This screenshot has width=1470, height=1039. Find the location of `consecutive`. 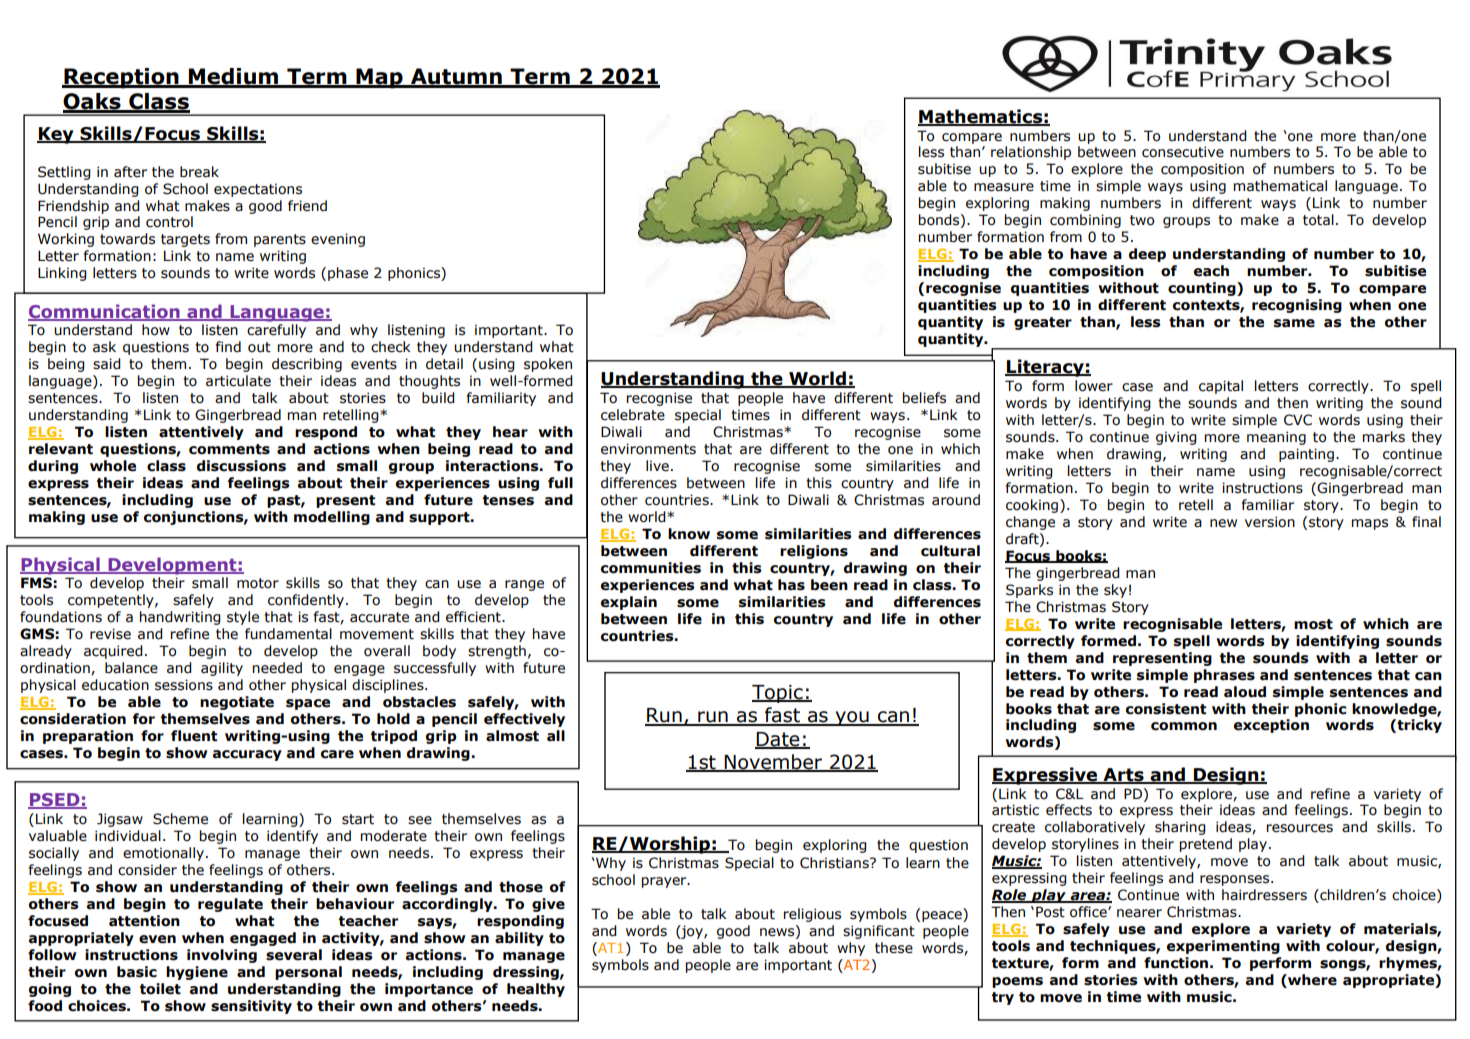

consecutive is located at coordinates (1183, 152).
